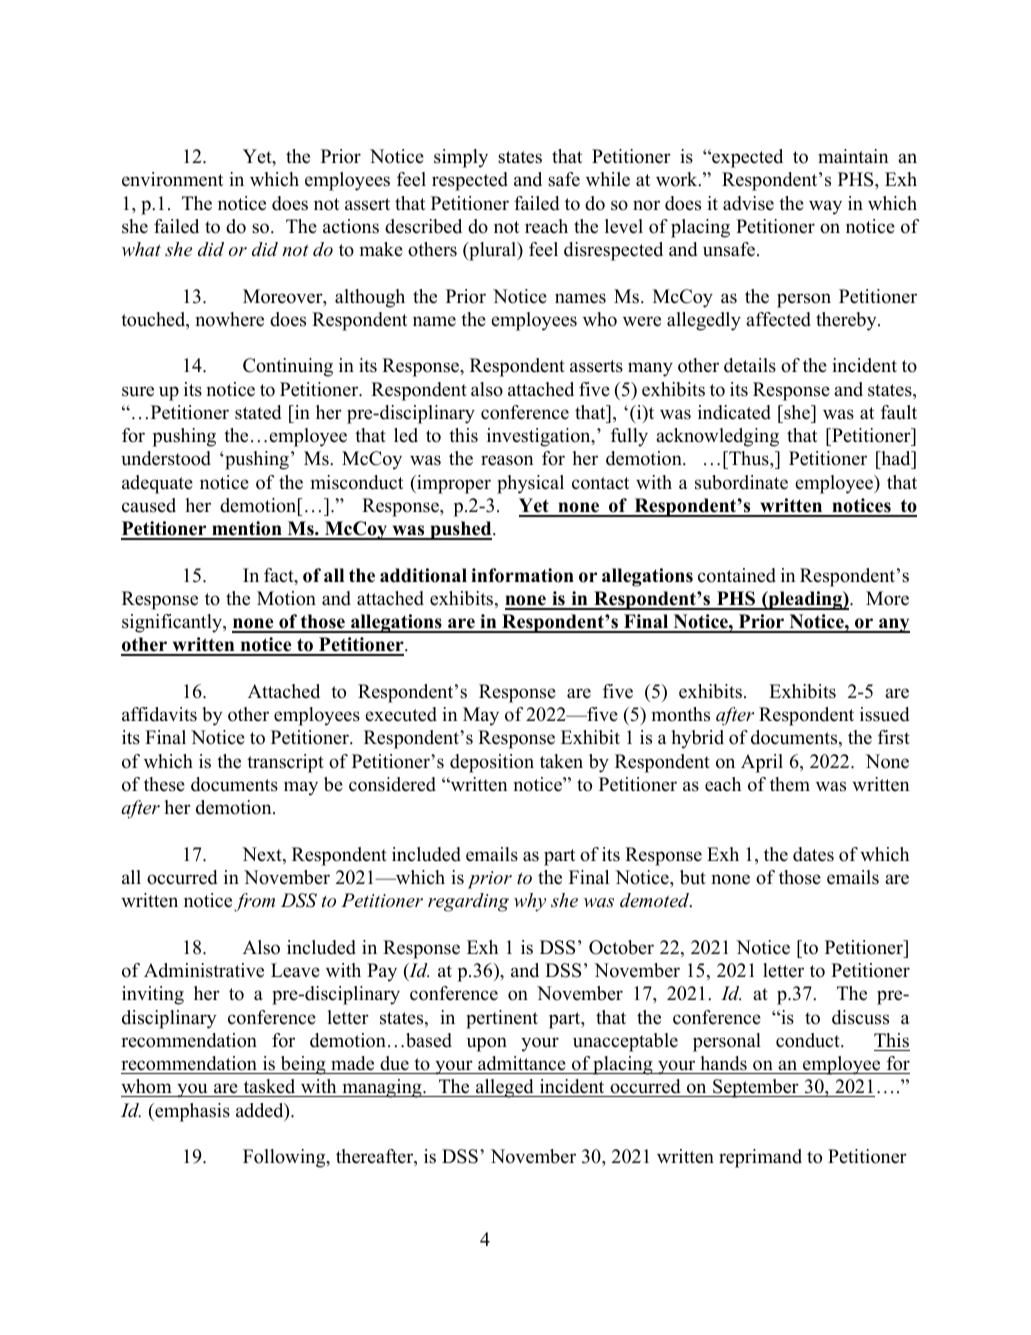 Image resolution: width=1031 pixels, height=1335 pixels. Describe the element at coordinates (492, 763) in the screenshot. I see `deposition` at that location.
